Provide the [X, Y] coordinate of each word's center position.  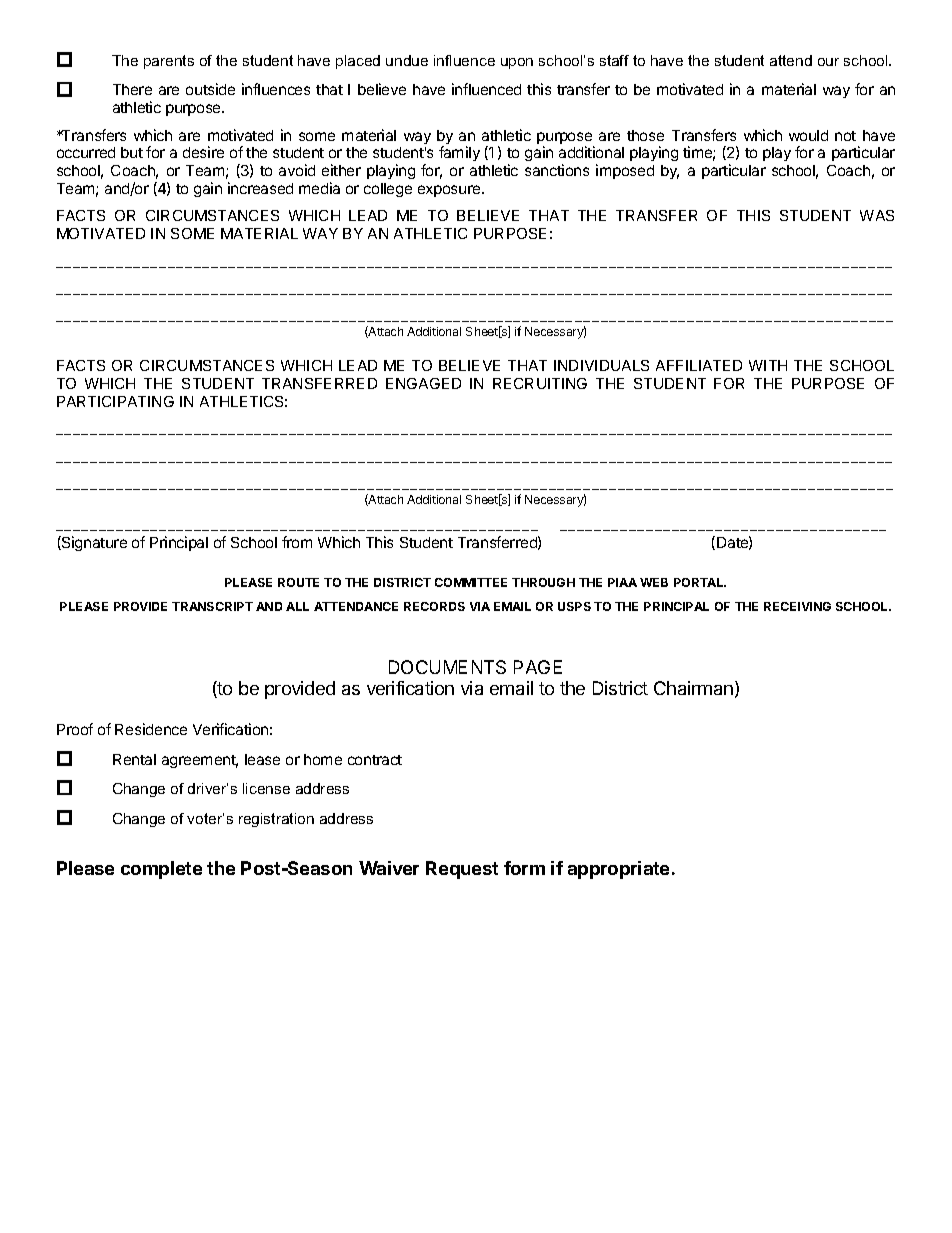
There [132, 89]
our [828, 62]
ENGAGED [423, 383]
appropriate [618, 870]
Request [462, 870]
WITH [768, 365]
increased [260, 188]
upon [517, 63]
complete [161, 870]
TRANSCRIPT [212, 606]
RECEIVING [797, 606]
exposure [450, 191]
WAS [877, 215]
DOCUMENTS [447, 667]
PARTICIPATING [115, 401]
